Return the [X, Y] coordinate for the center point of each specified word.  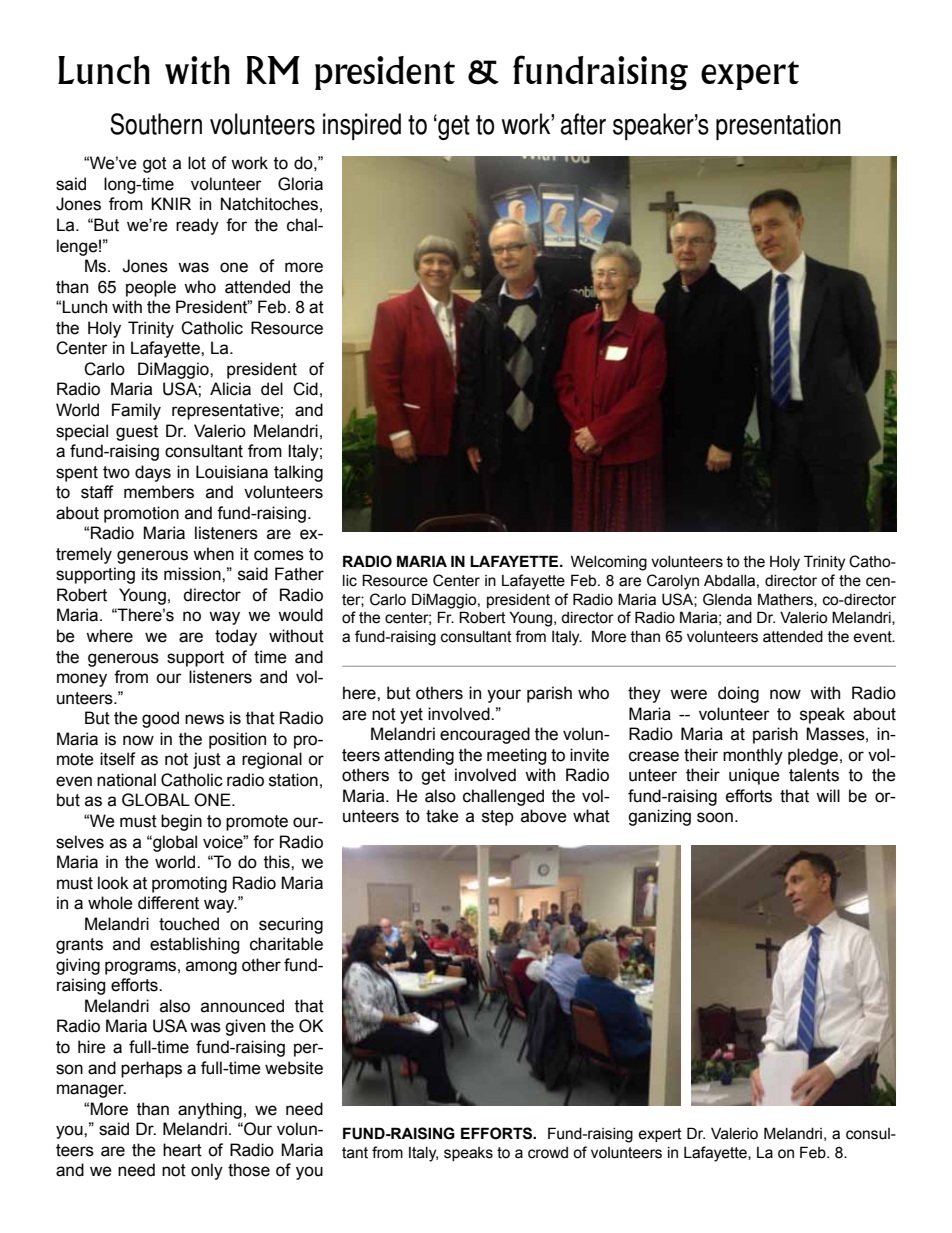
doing [738, 694]
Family [136, 411]
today [236, 637]
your [504, 696]
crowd [548, 1153]
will [828, 795]
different [168, 903]
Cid [305, 389]
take [442, 816]
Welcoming [609, 563]
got [155, 165]
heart [182, 1150]
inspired [362, 126]
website [294, 1068]
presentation [778, 126]
